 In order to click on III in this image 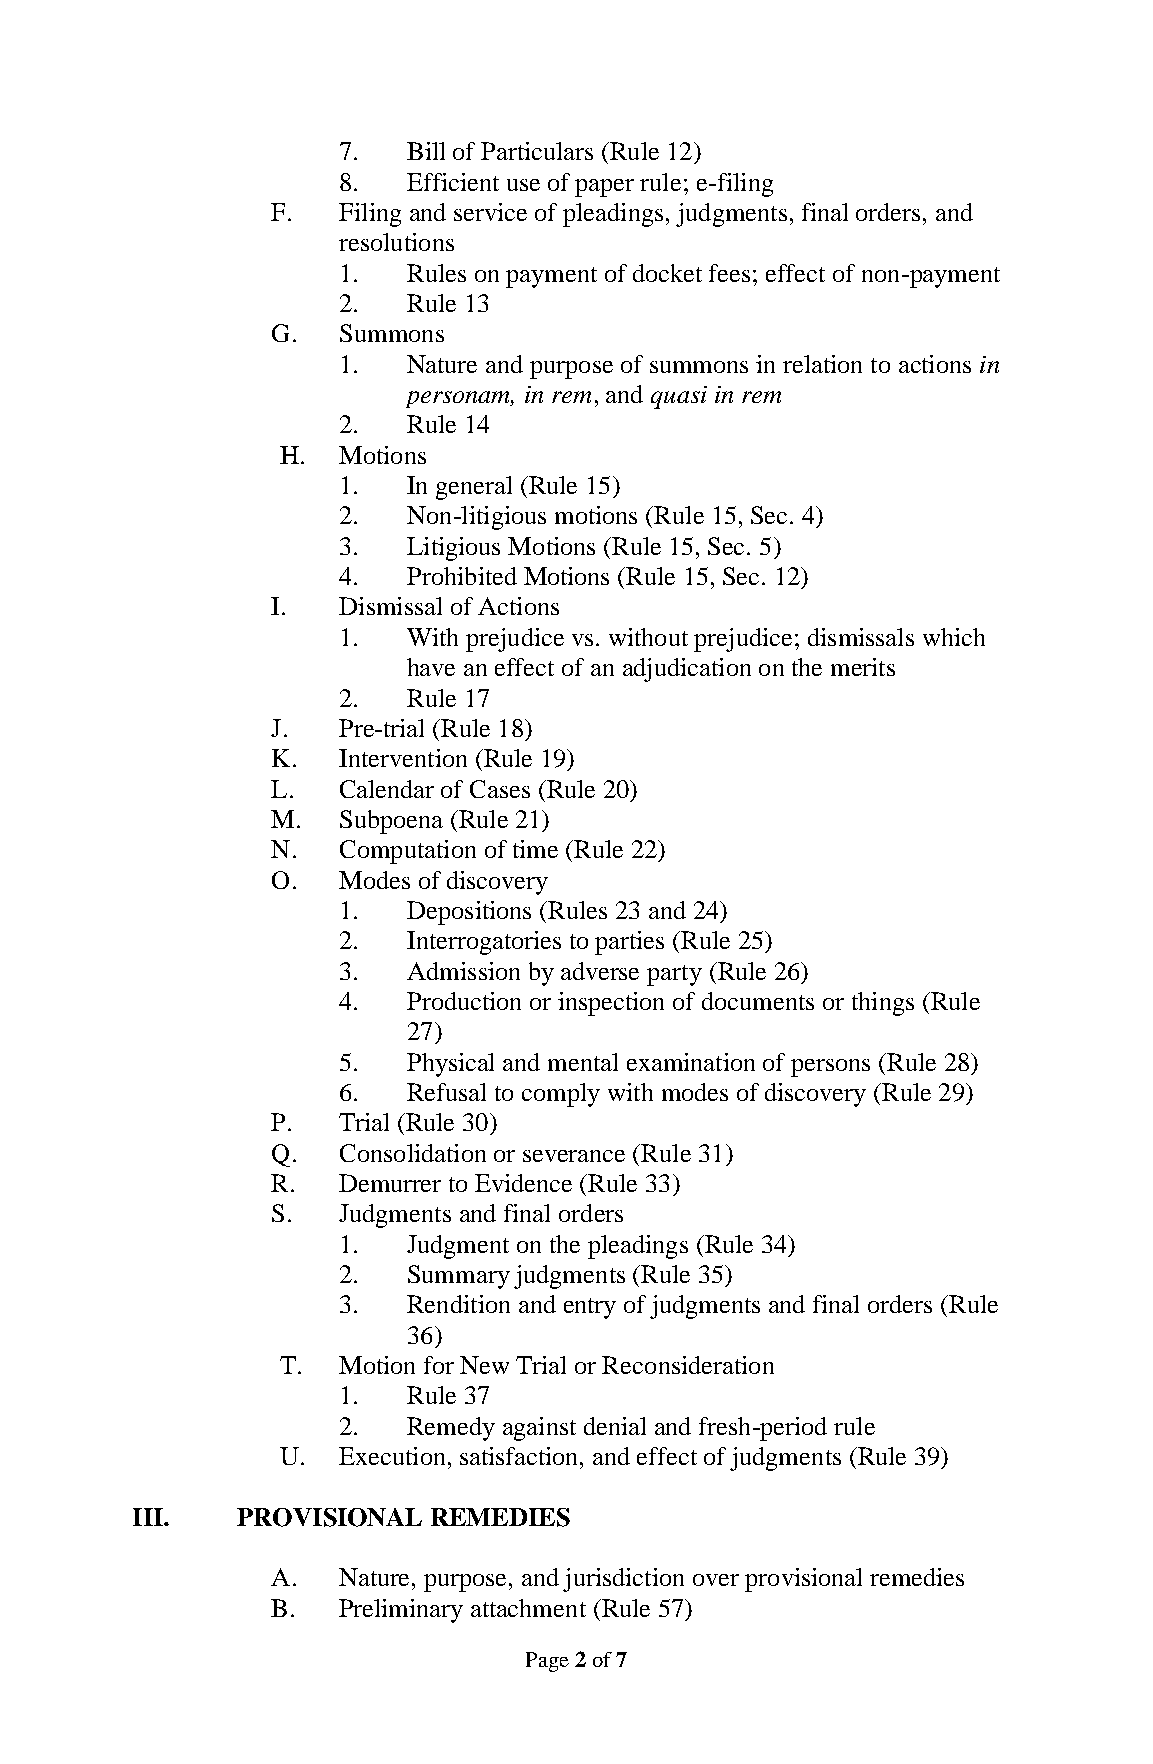, I will do `click(149, 1517)`.
